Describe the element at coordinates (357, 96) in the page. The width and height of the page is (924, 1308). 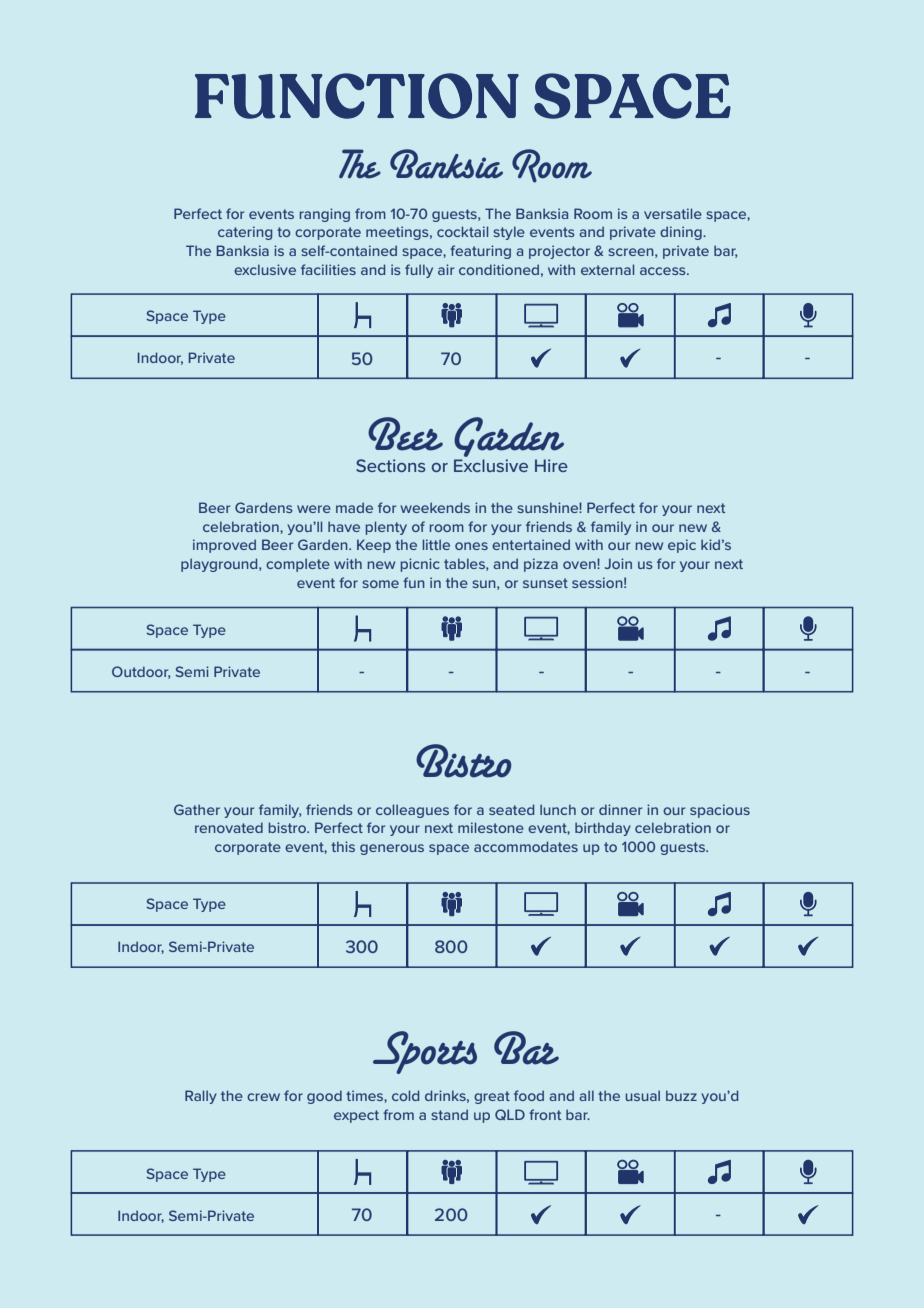
I see `FUNCTION` at that location.
